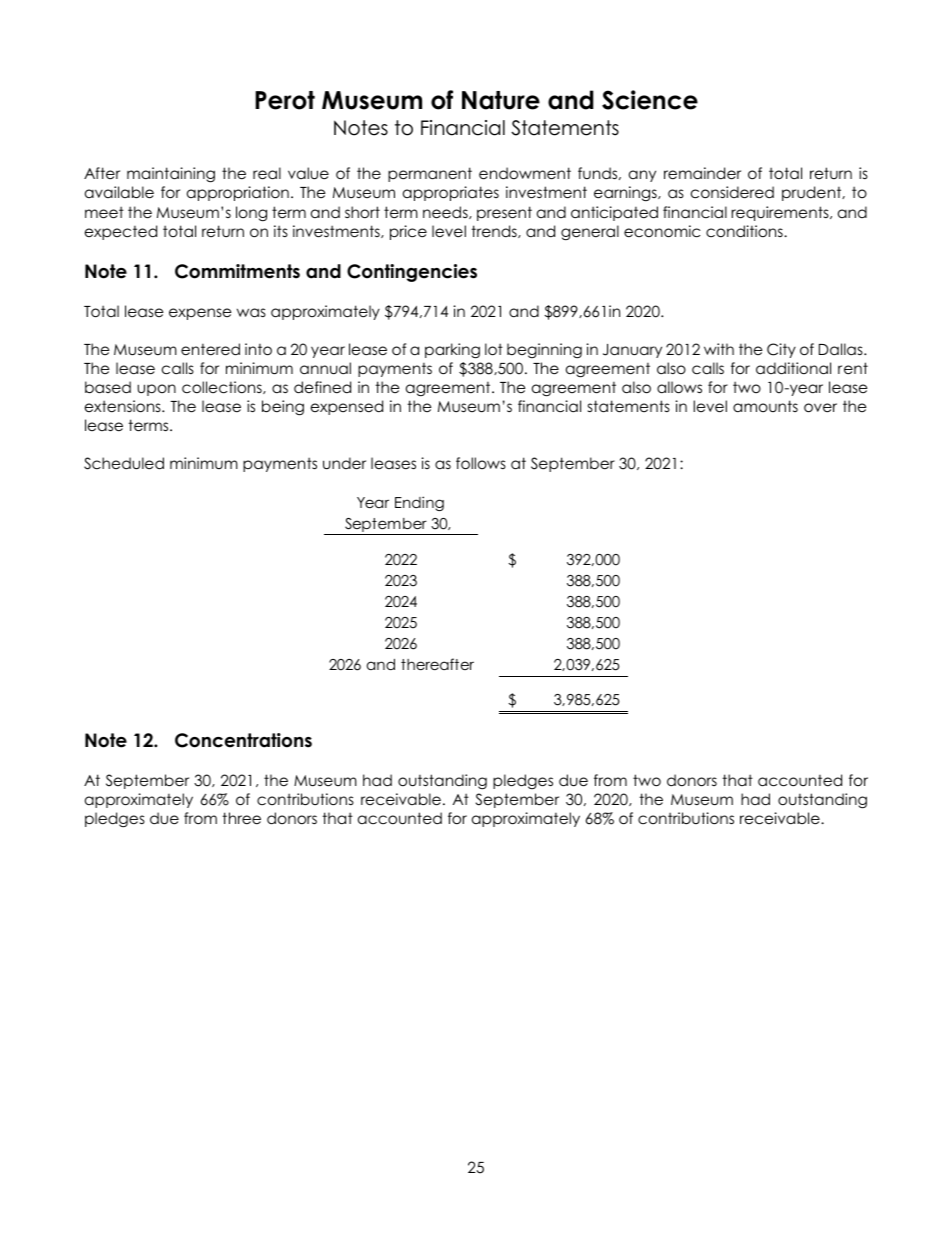 The width and height of the document is (952, 1233). Describe the element at coordinates (501, 100) in the document. I see `Nature` at that location.
